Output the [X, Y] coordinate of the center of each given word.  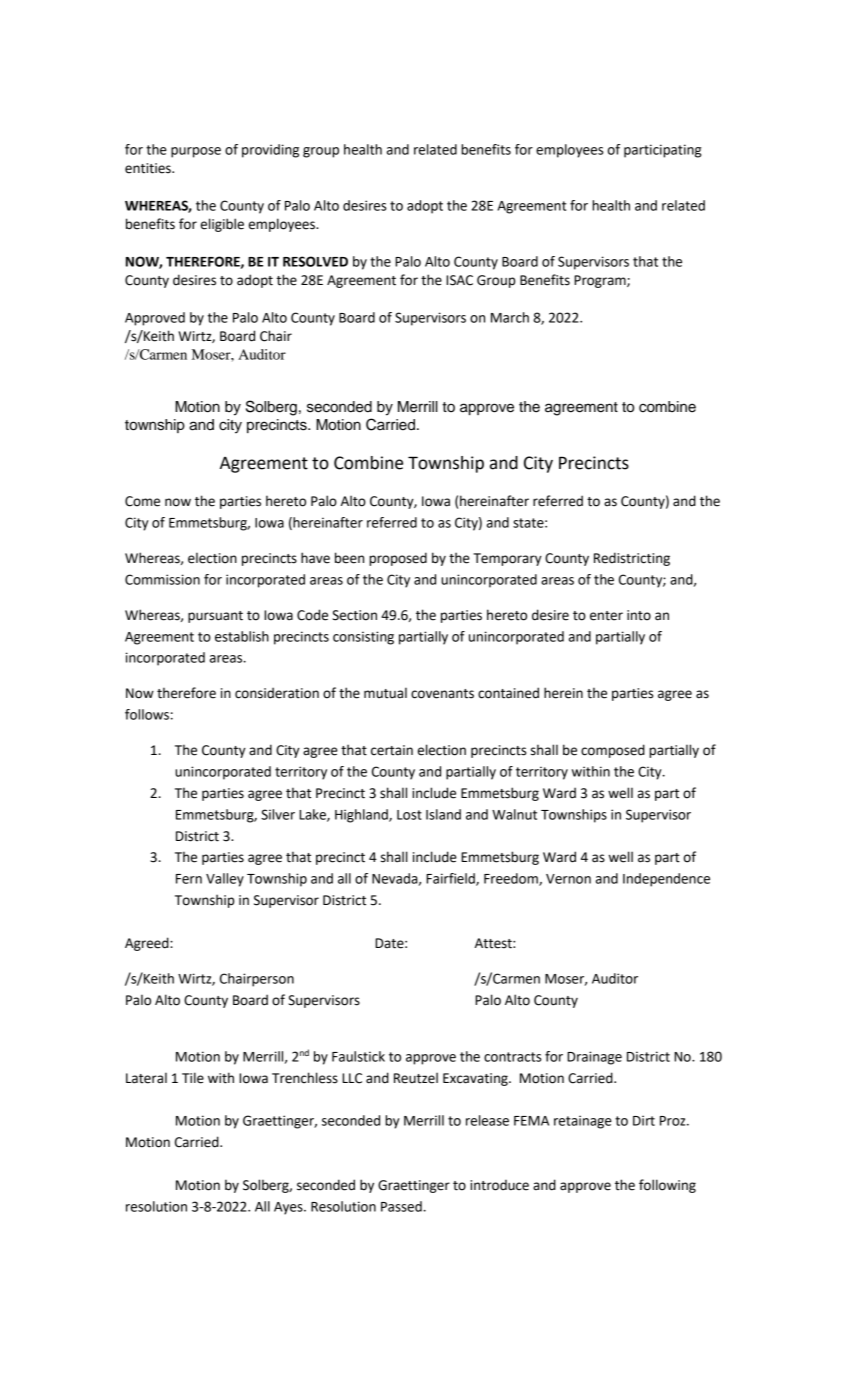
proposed [398, 559]
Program [601, 281]
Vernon [568, 879]
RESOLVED [315, 261]
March [510, 317]
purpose [196, 152]
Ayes [289, 1208]
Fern [189, 879]
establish [242, 636]
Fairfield [451, 879]
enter [606, 616]
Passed [402, 1206]
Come [142, 501]
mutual [385, 693]
